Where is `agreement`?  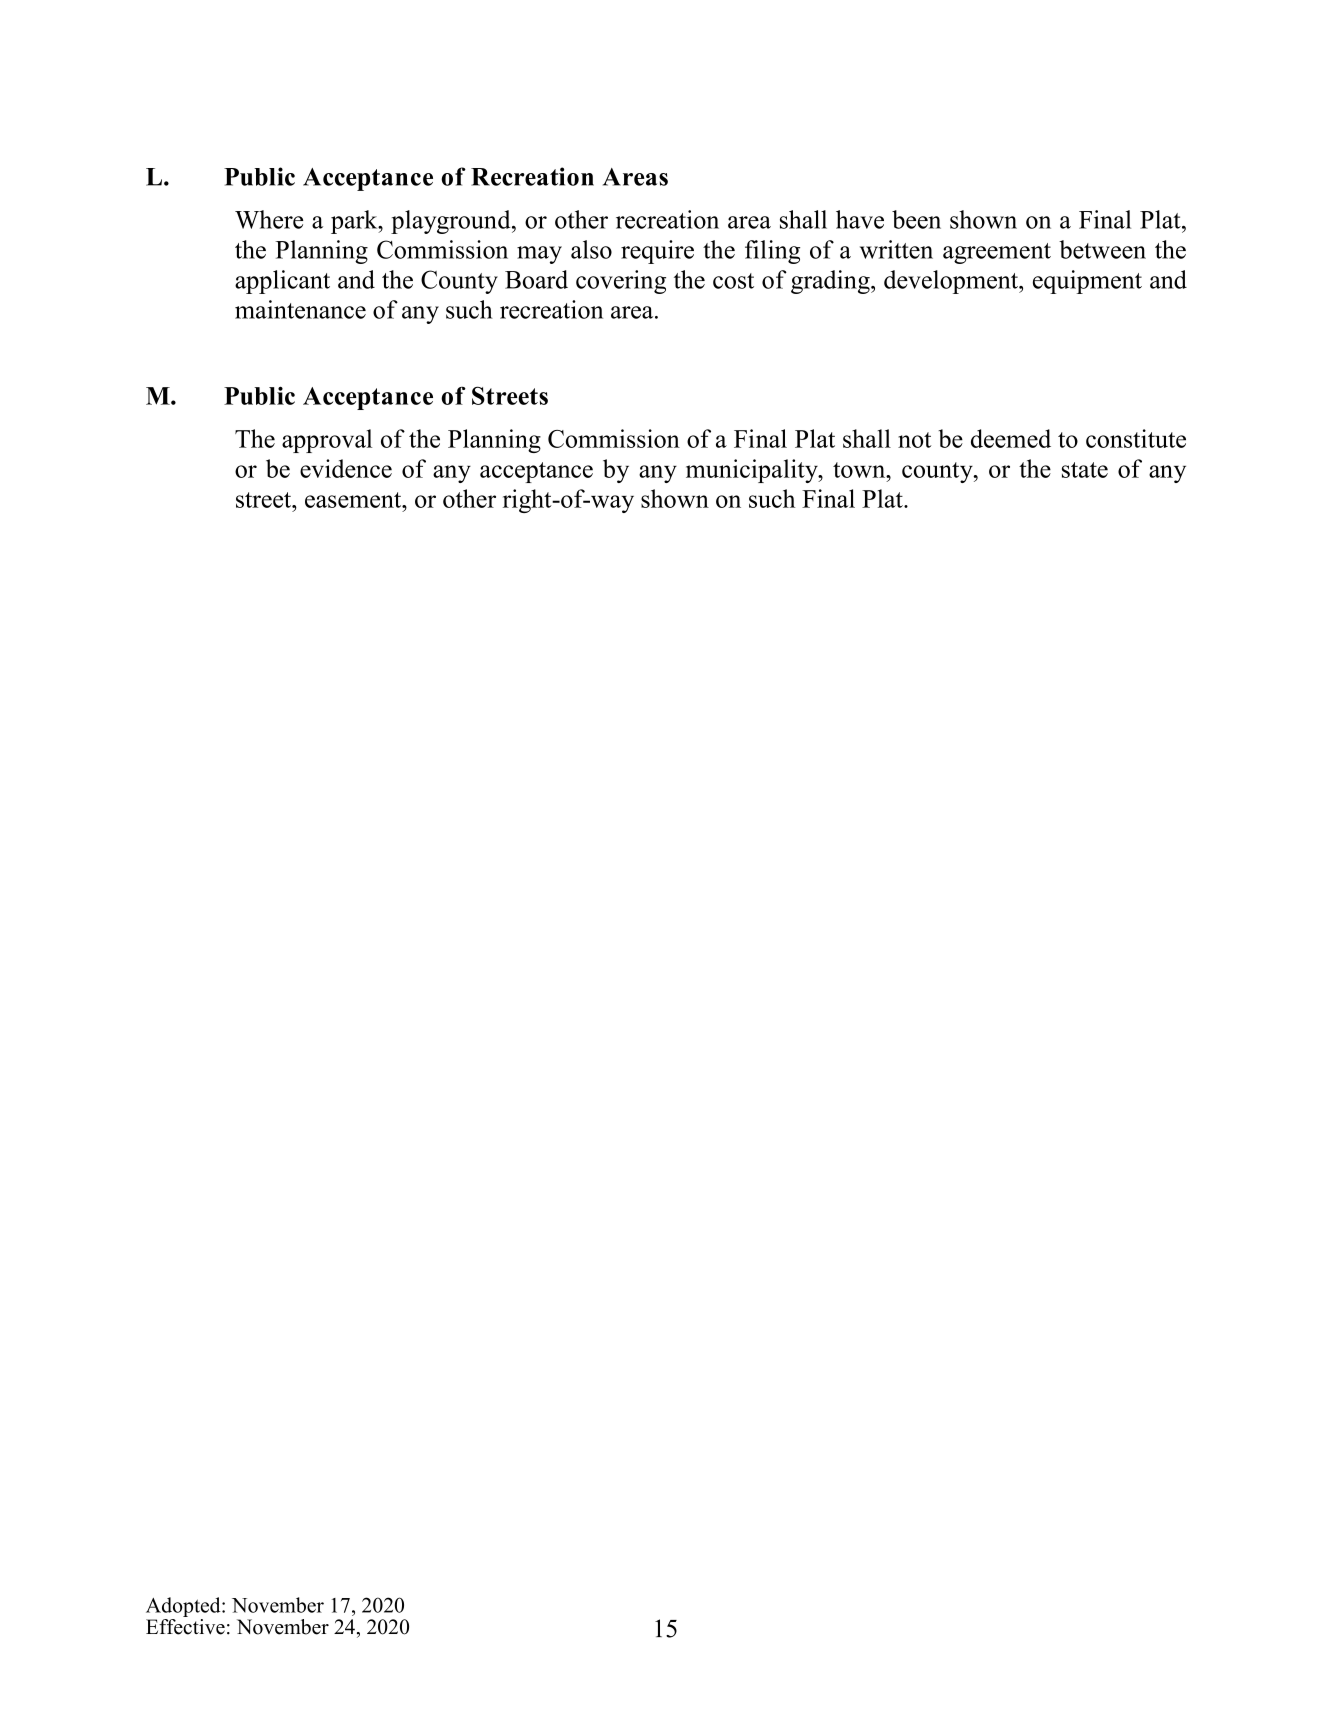
agreement is located at coordinates (997, 253).
